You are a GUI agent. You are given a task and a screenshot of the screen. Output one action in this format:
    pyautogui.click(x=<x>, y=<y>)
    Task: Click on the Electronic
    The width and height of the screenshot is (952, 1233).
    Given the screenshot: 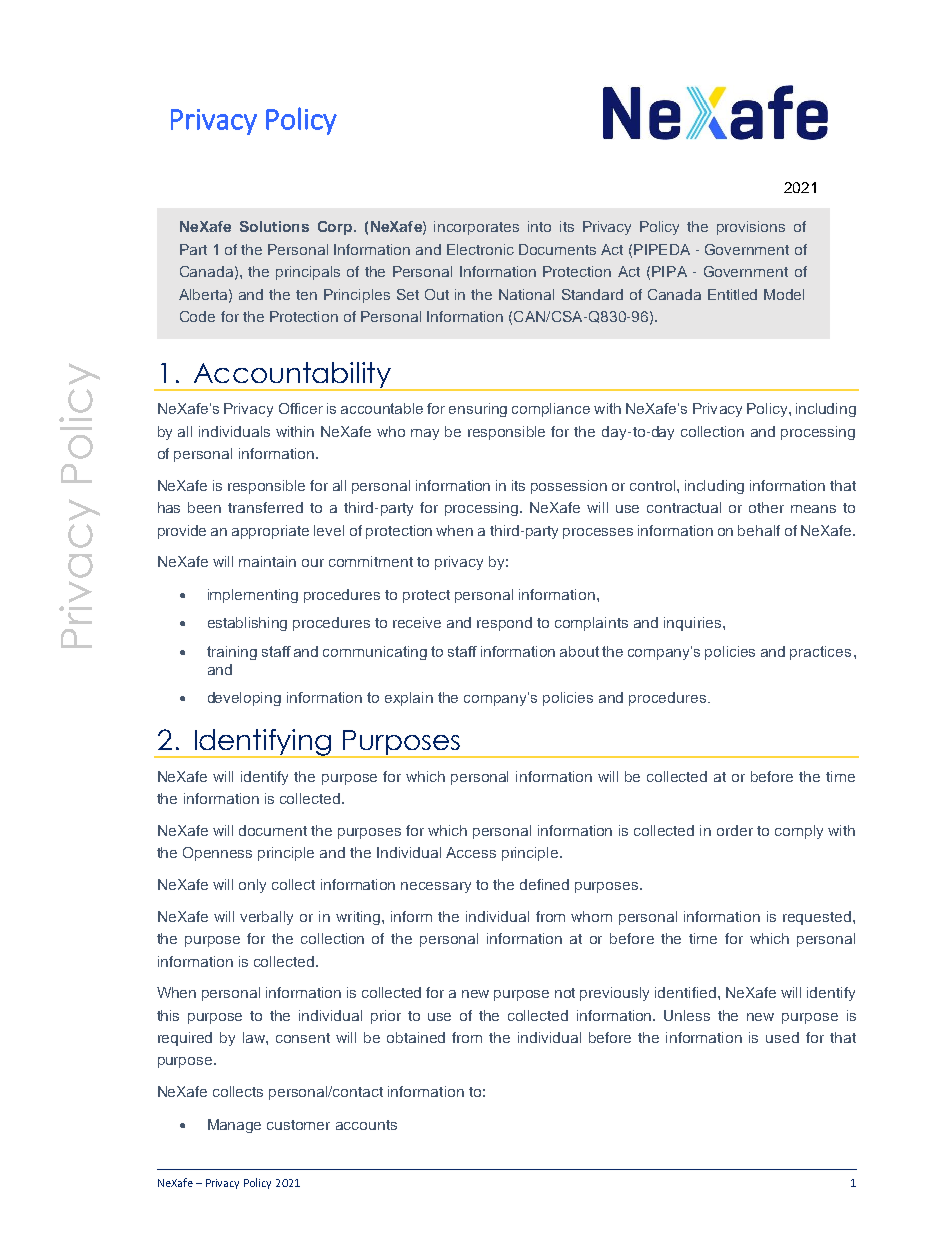 What is the action you would take?
    pyautogui.click(x=480, y=249)
